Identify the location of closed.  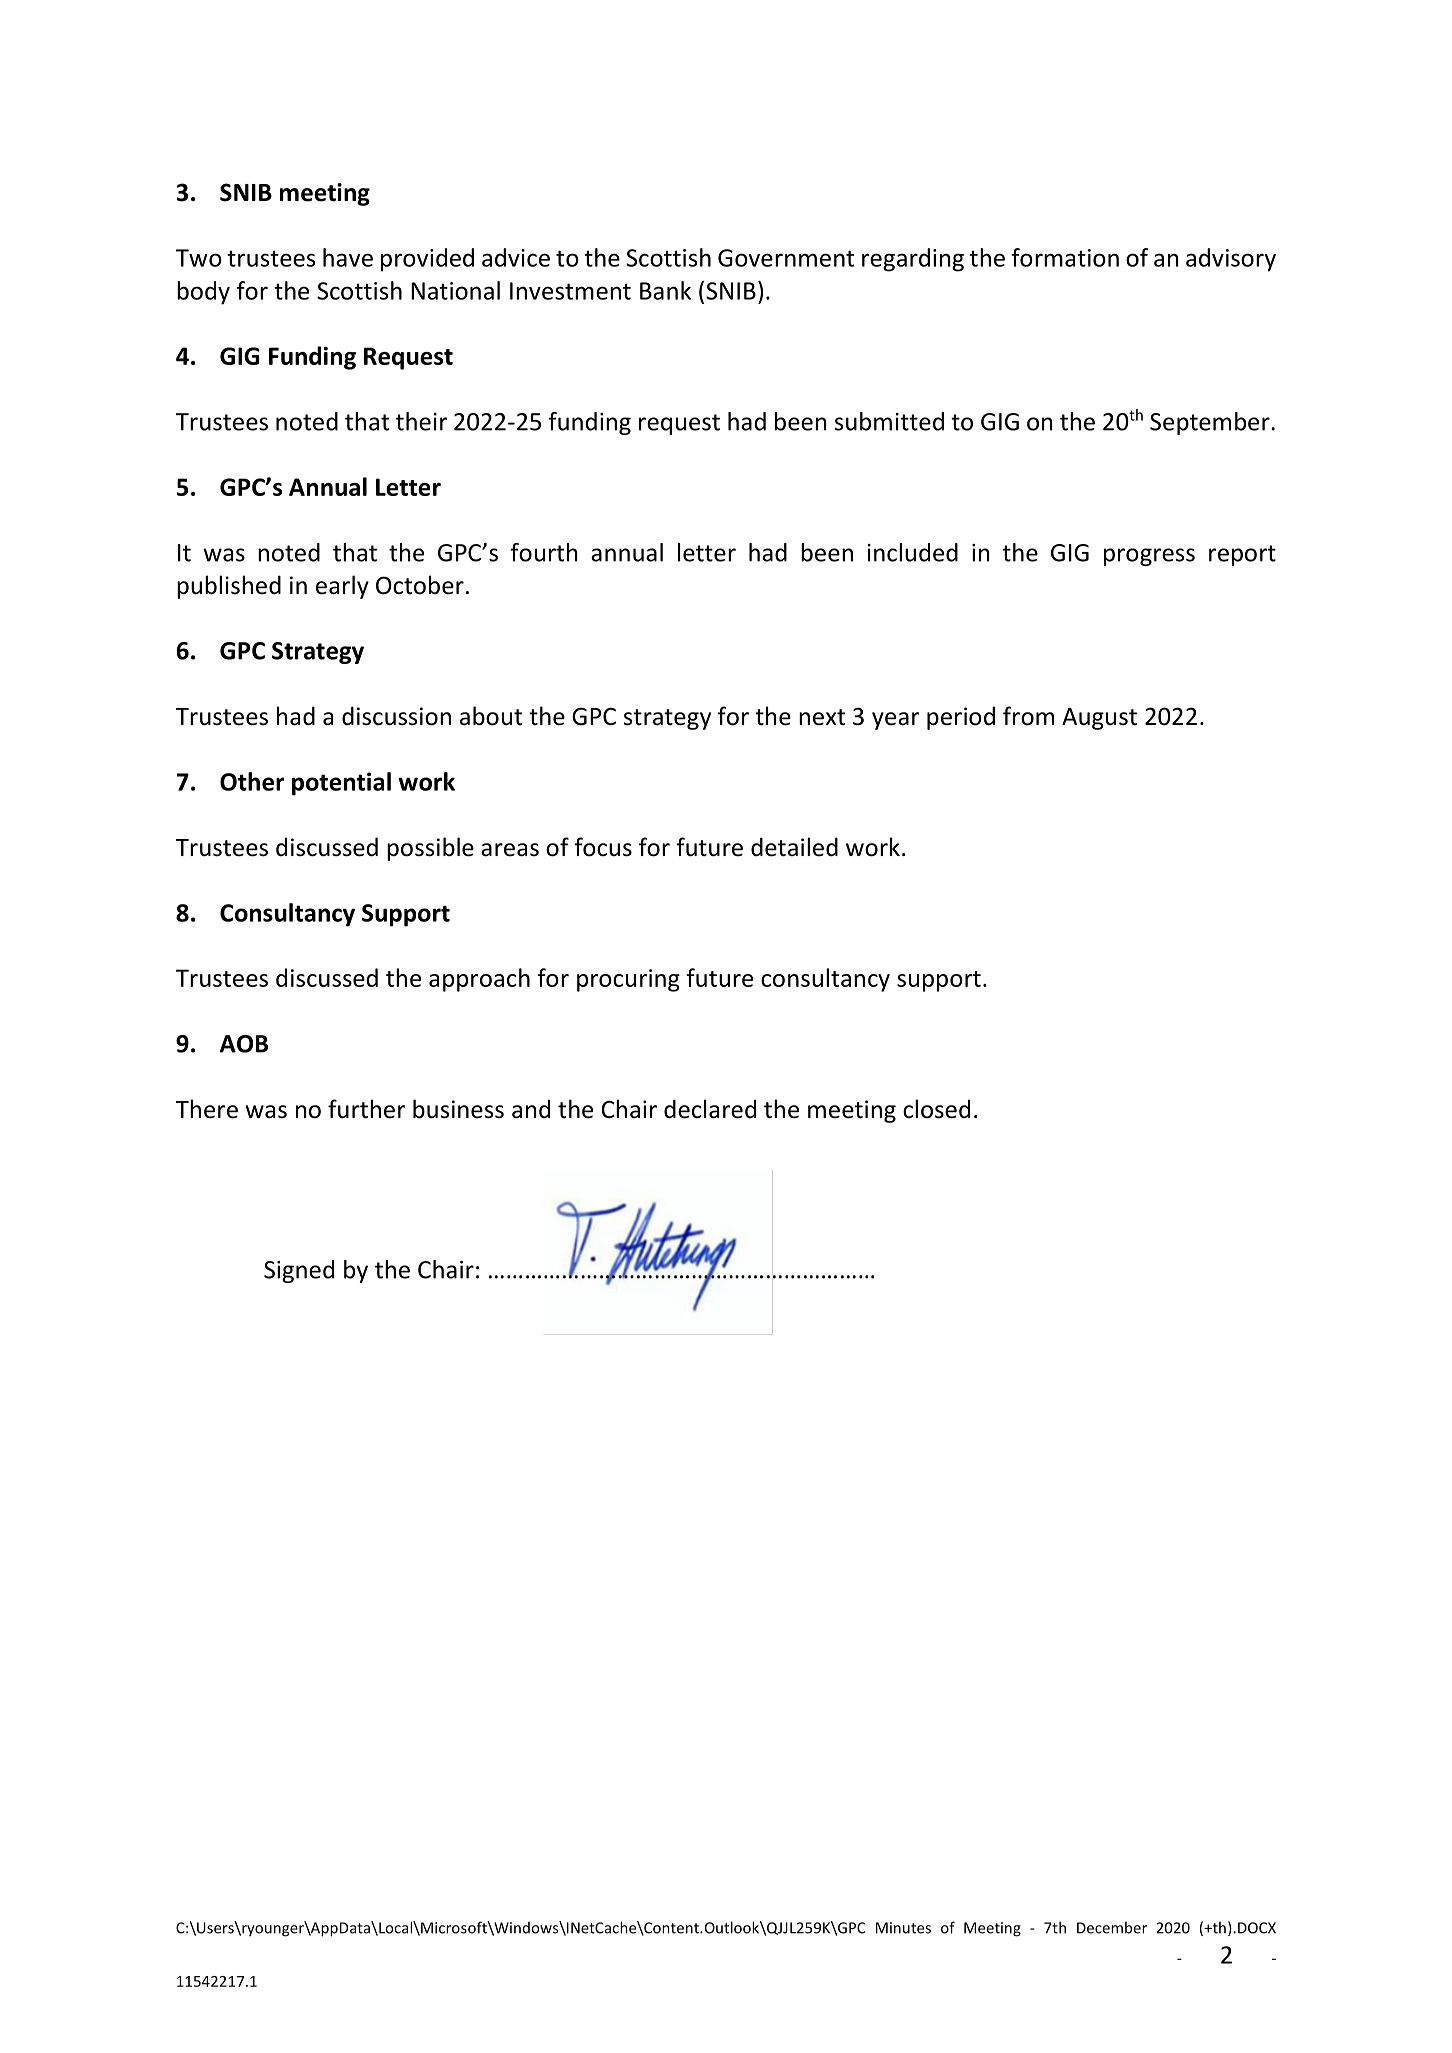
(936, 1109).
